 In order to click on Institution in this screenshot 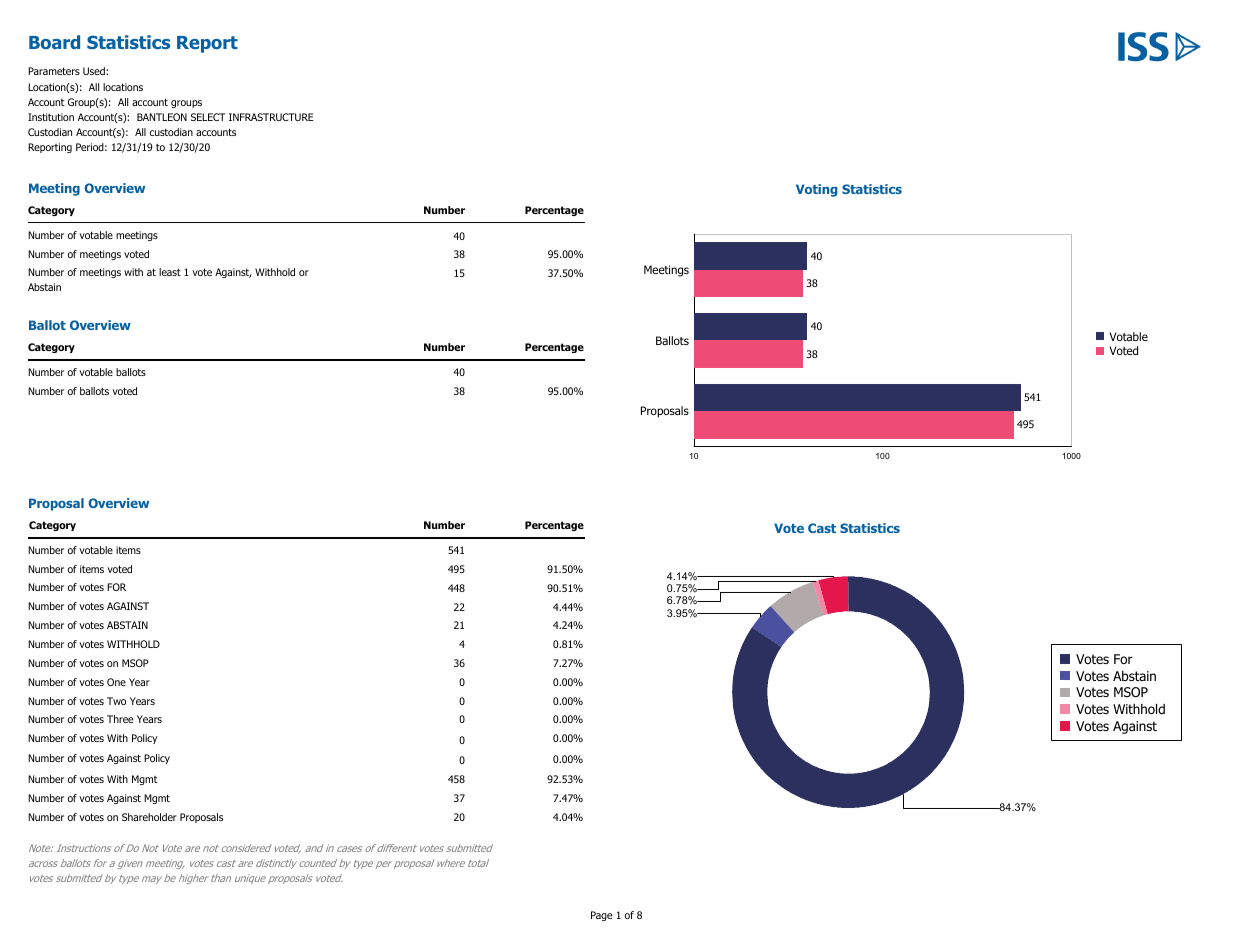, I will do `click(51, 117)`.
